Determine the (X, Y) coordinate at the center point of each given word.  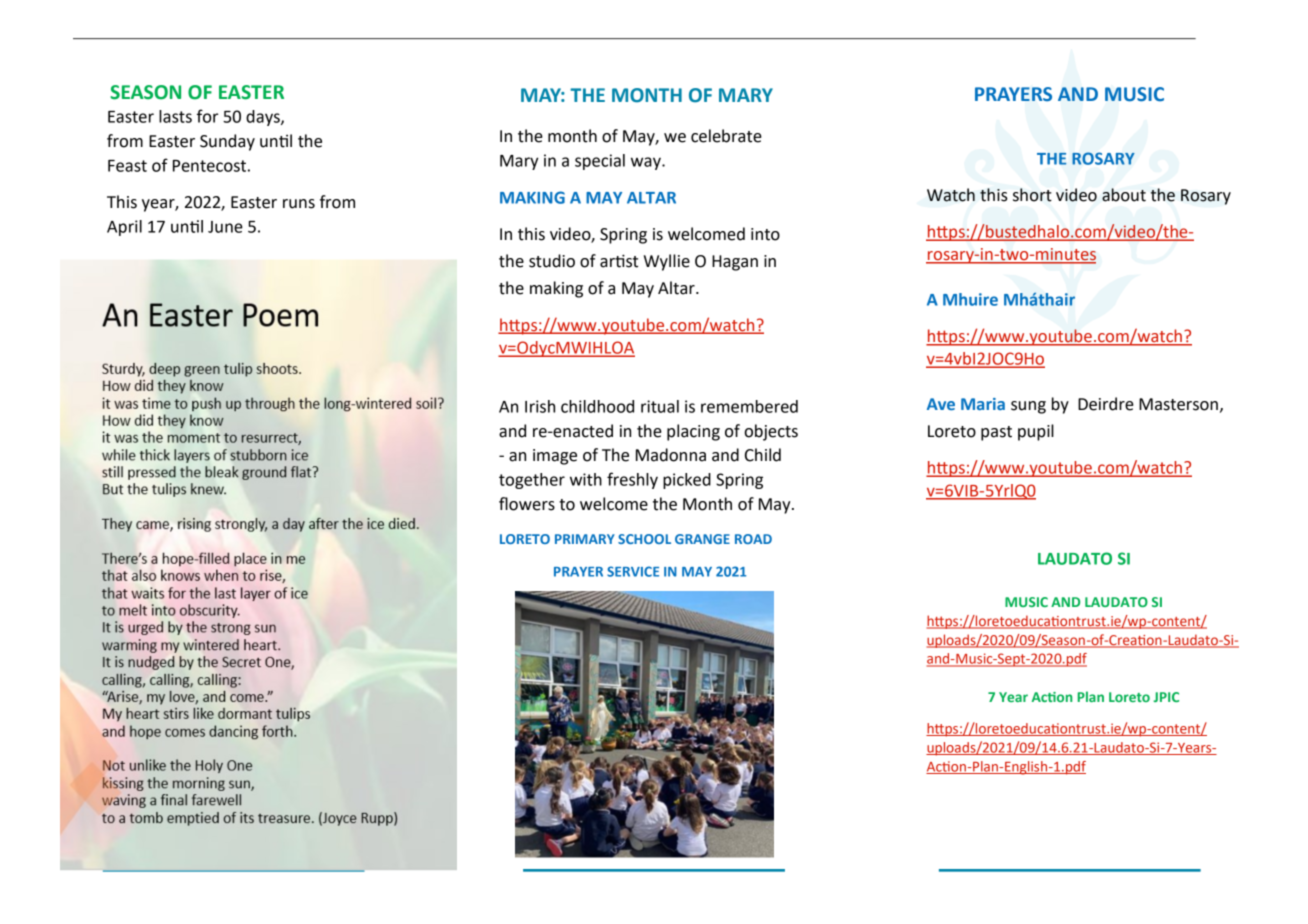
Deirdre (1106, 404)
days (264, 118)
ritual (660, 406)
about (1124, 195)
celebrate (726, 136)
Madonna (671, 455)
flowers (527, 504)
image (555, 457)
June (225, 227)
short (1032, 195)
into (765, 234)
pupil (1036, 432)
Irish (540, 406)
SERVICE (633, 571)
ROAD (753, 539)
